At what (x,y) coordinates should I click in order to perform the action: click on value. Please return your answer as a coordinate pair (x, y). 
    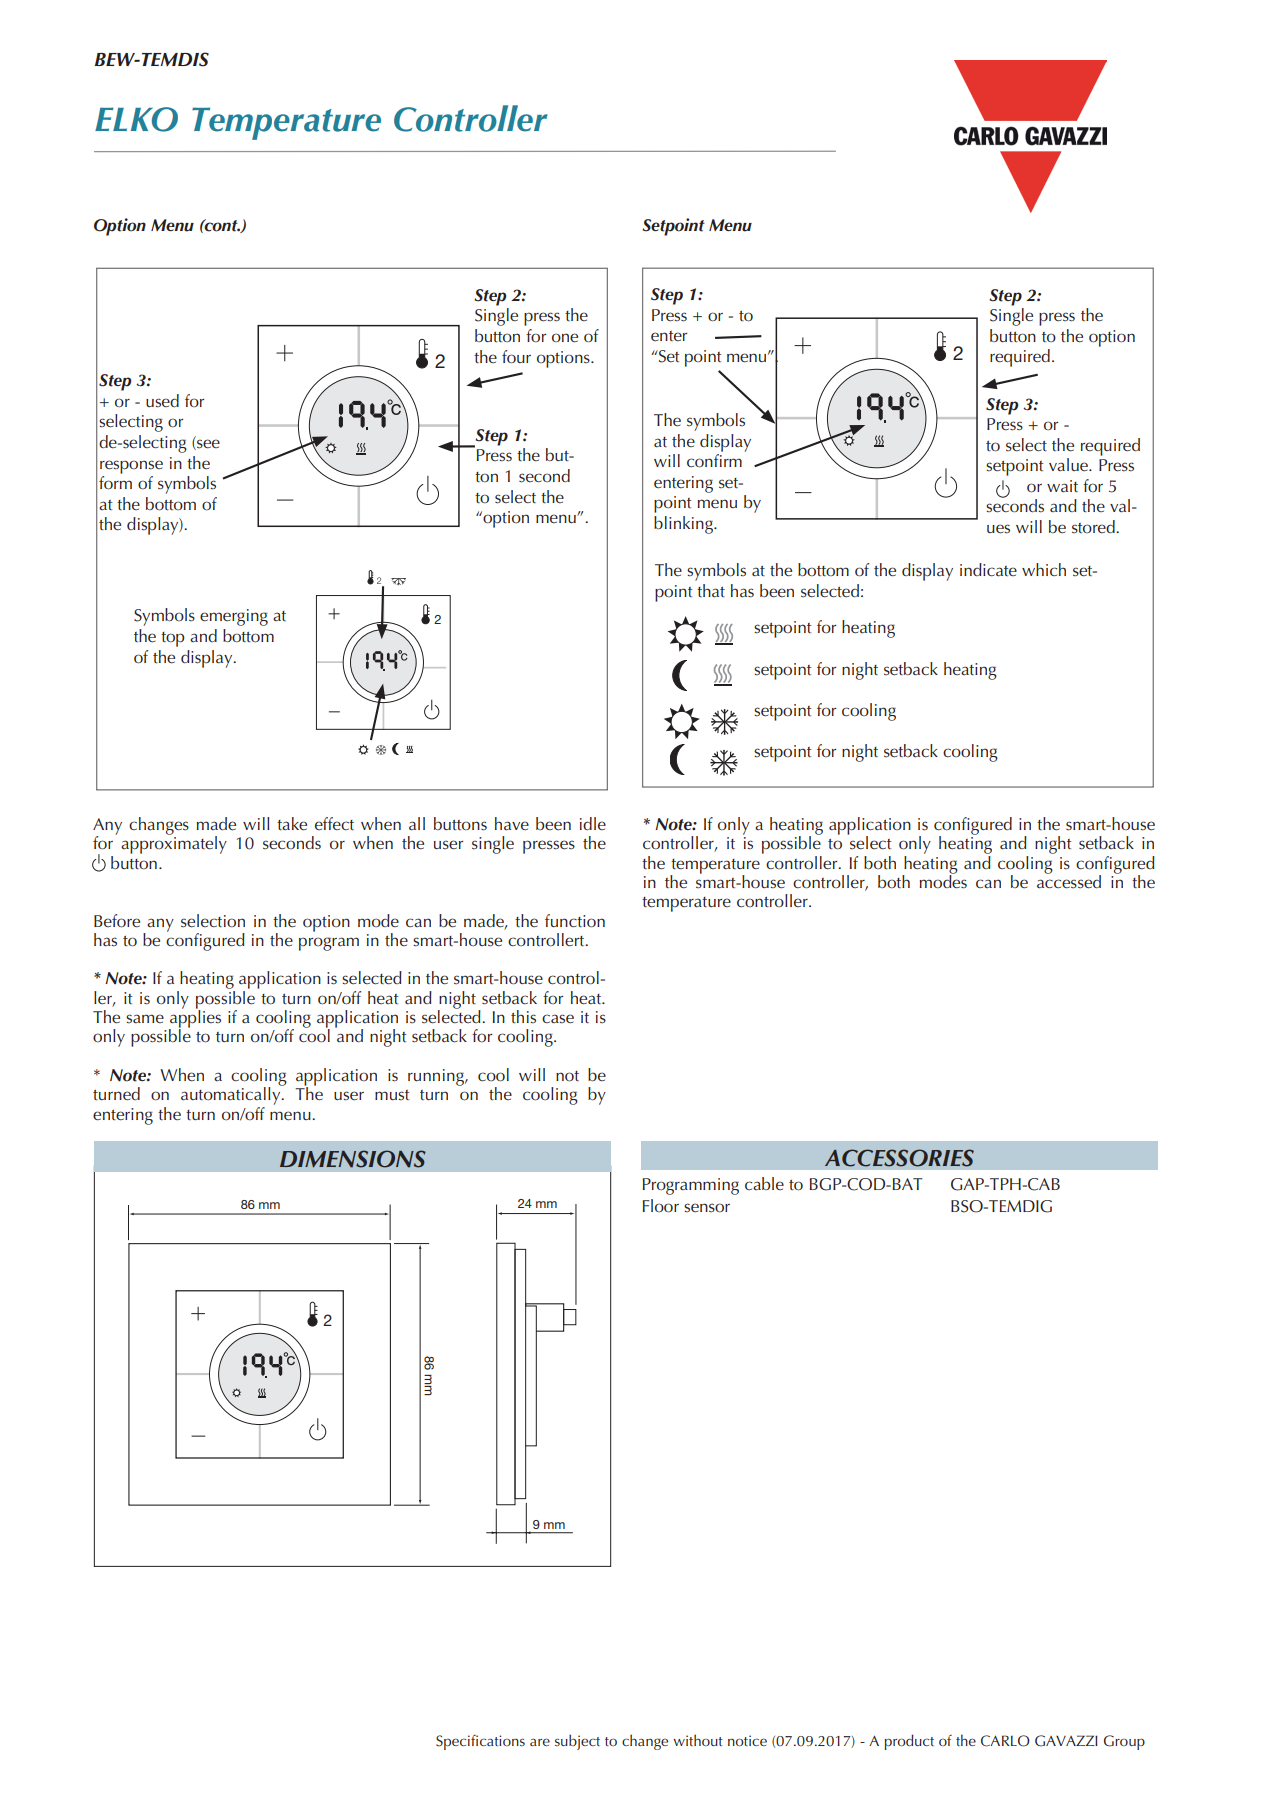
    Looking at the image, I should click on (1069, 465).
